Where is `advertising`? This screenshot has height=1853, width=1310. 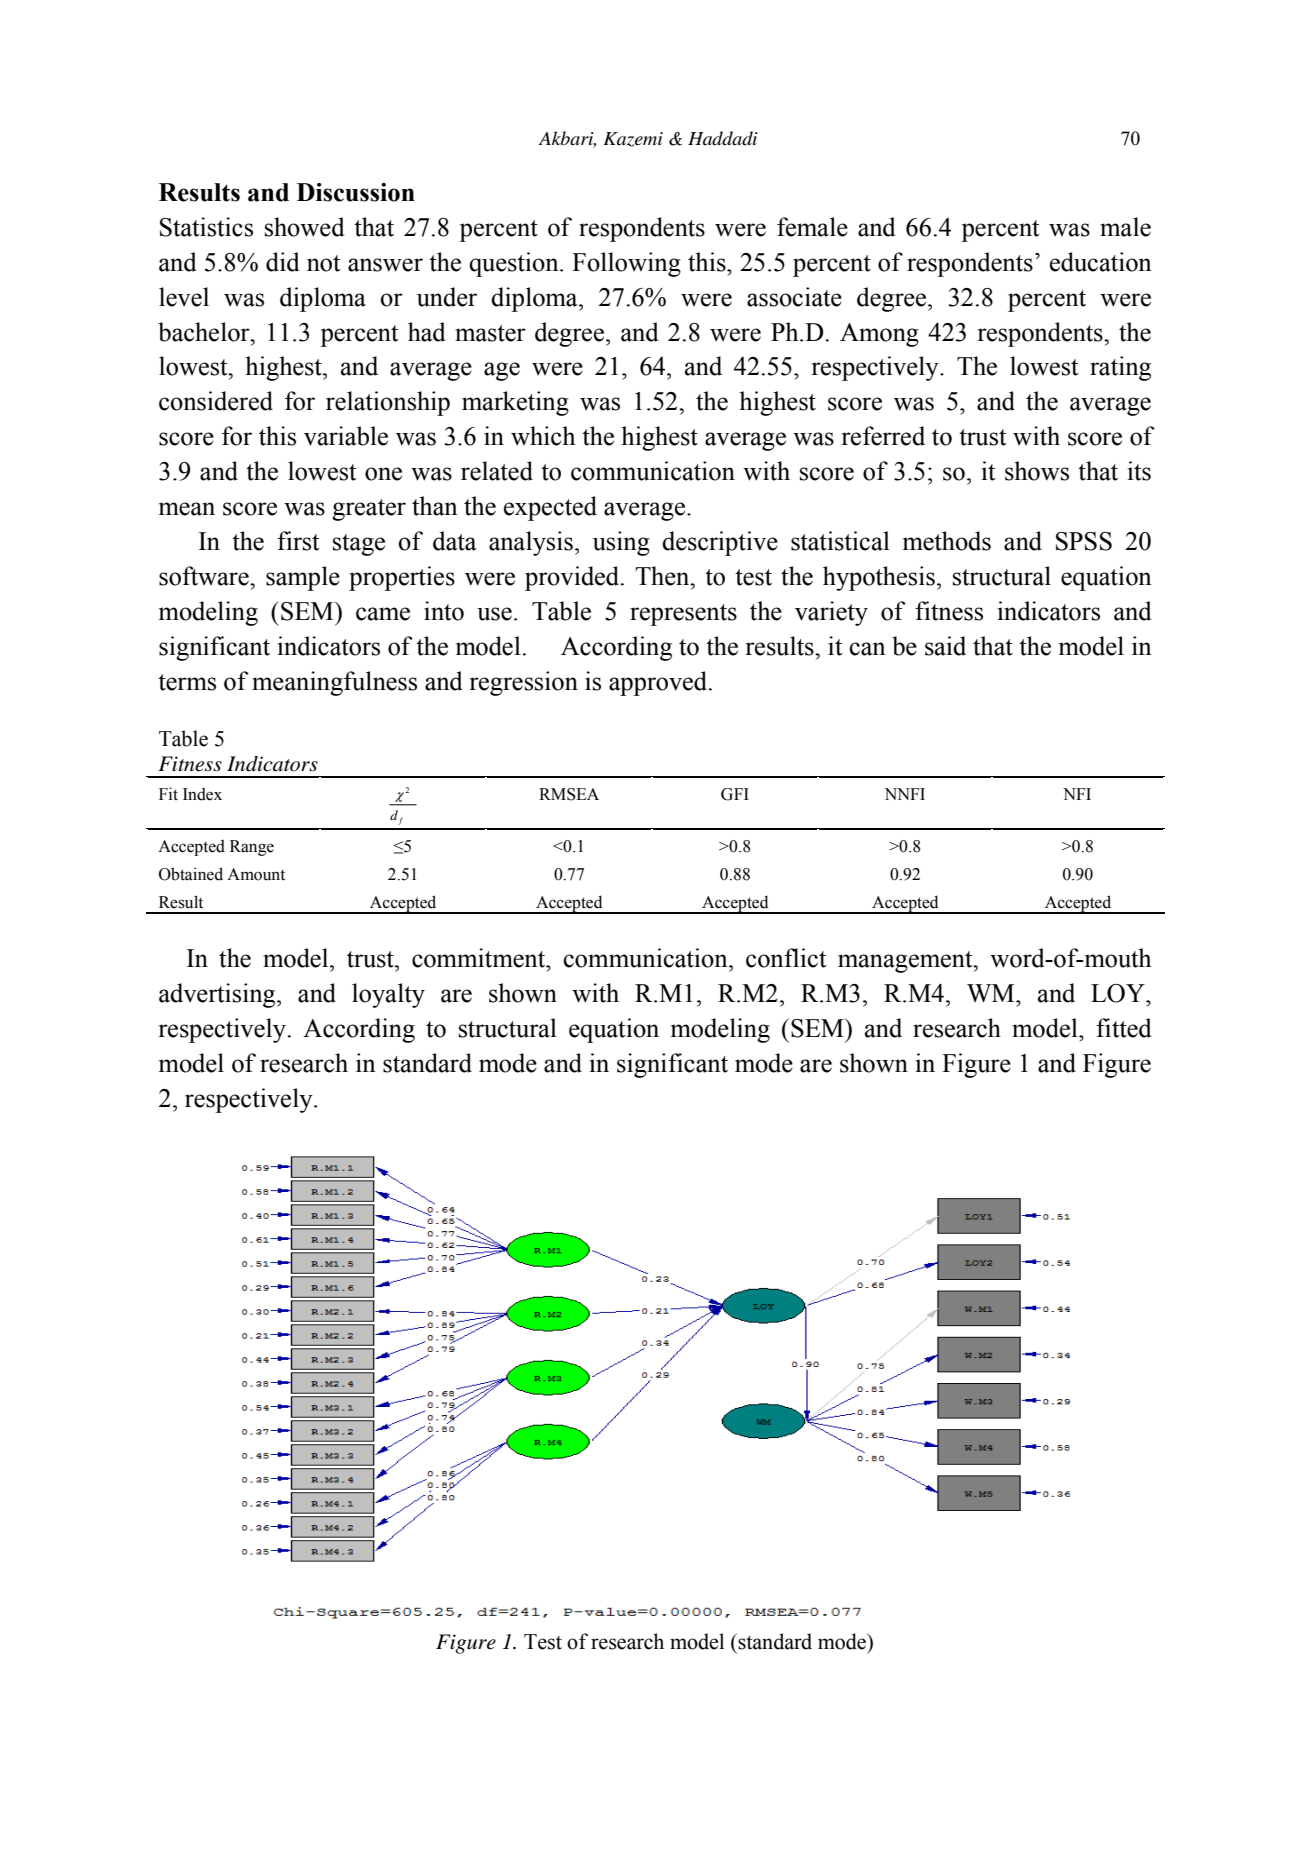 advertising is located at coordinates (218, 995).
